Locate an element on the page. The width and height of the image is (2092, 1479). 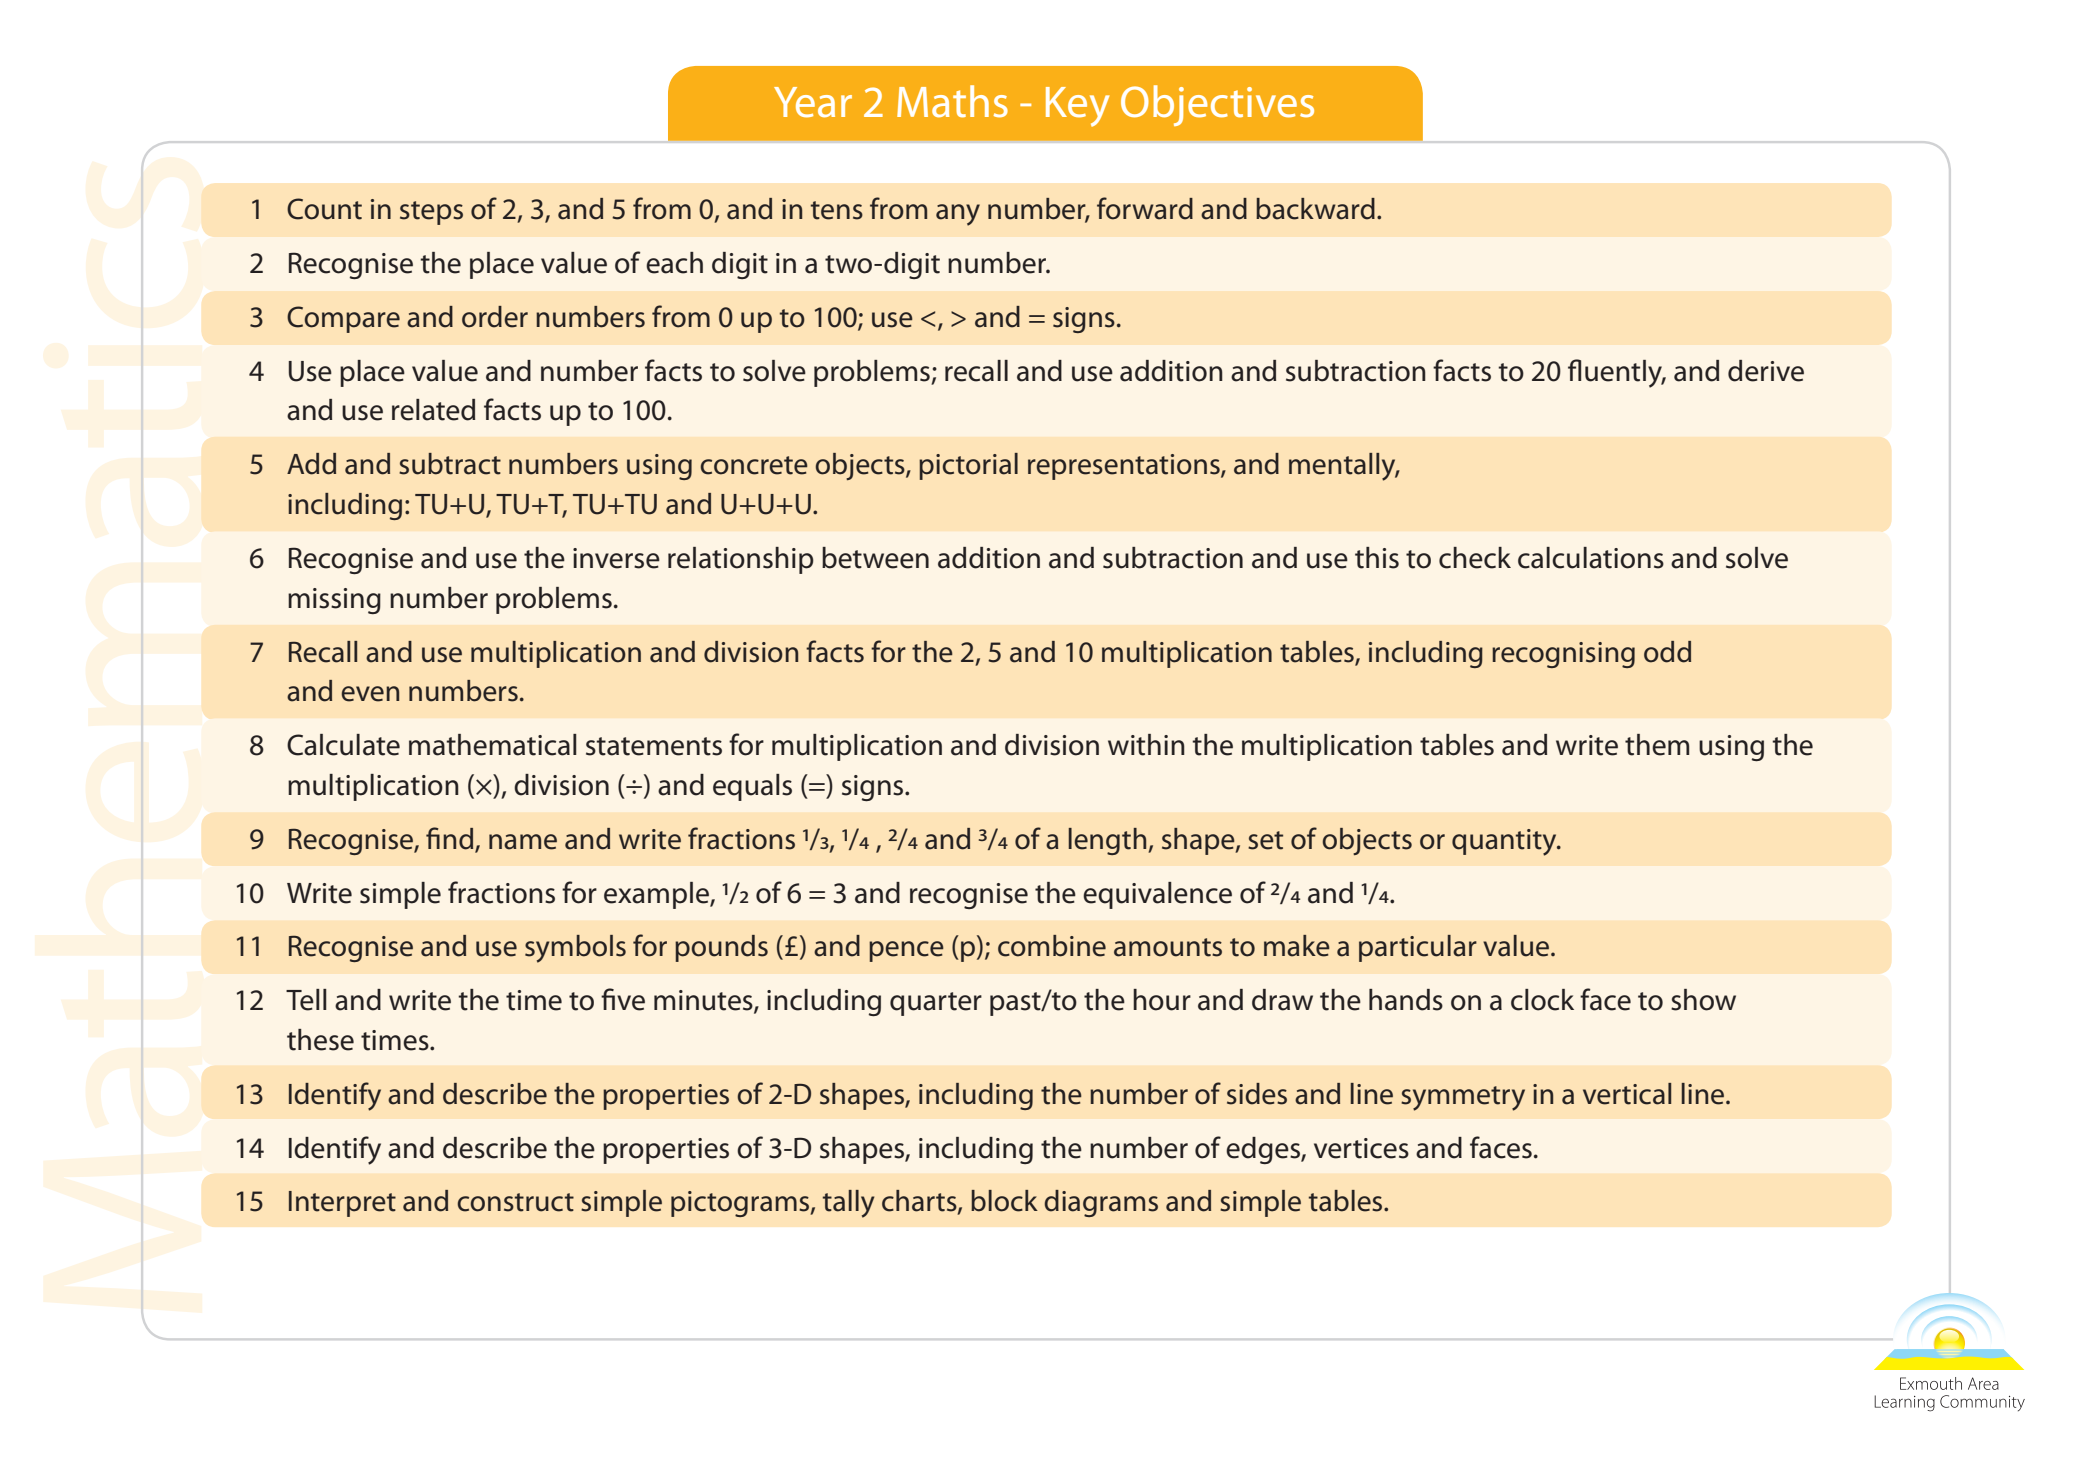
backward is located at coordinates (1315, 209).
